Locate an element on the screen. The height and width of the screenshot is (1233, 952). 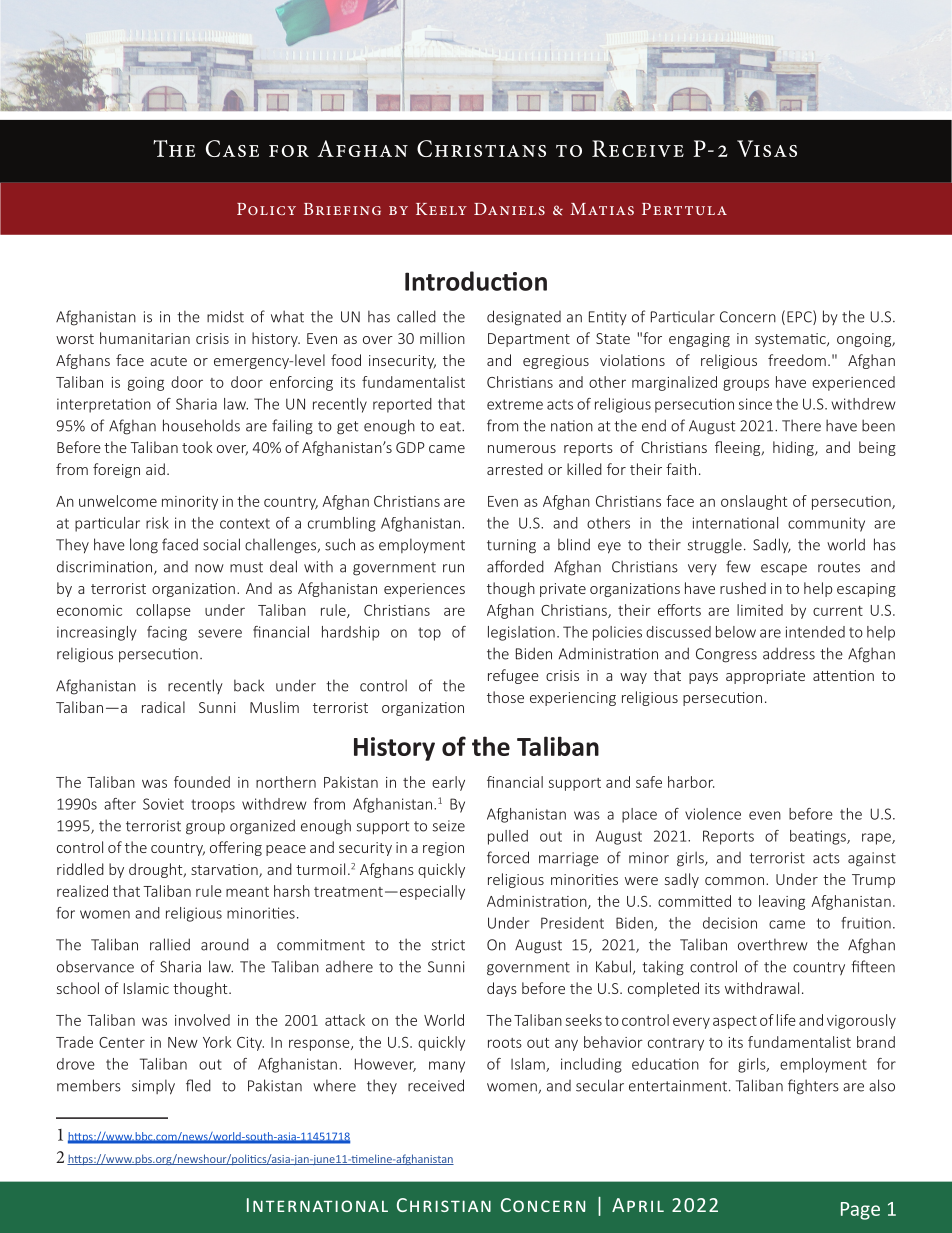
April is located at coordinates (638, 1205).
